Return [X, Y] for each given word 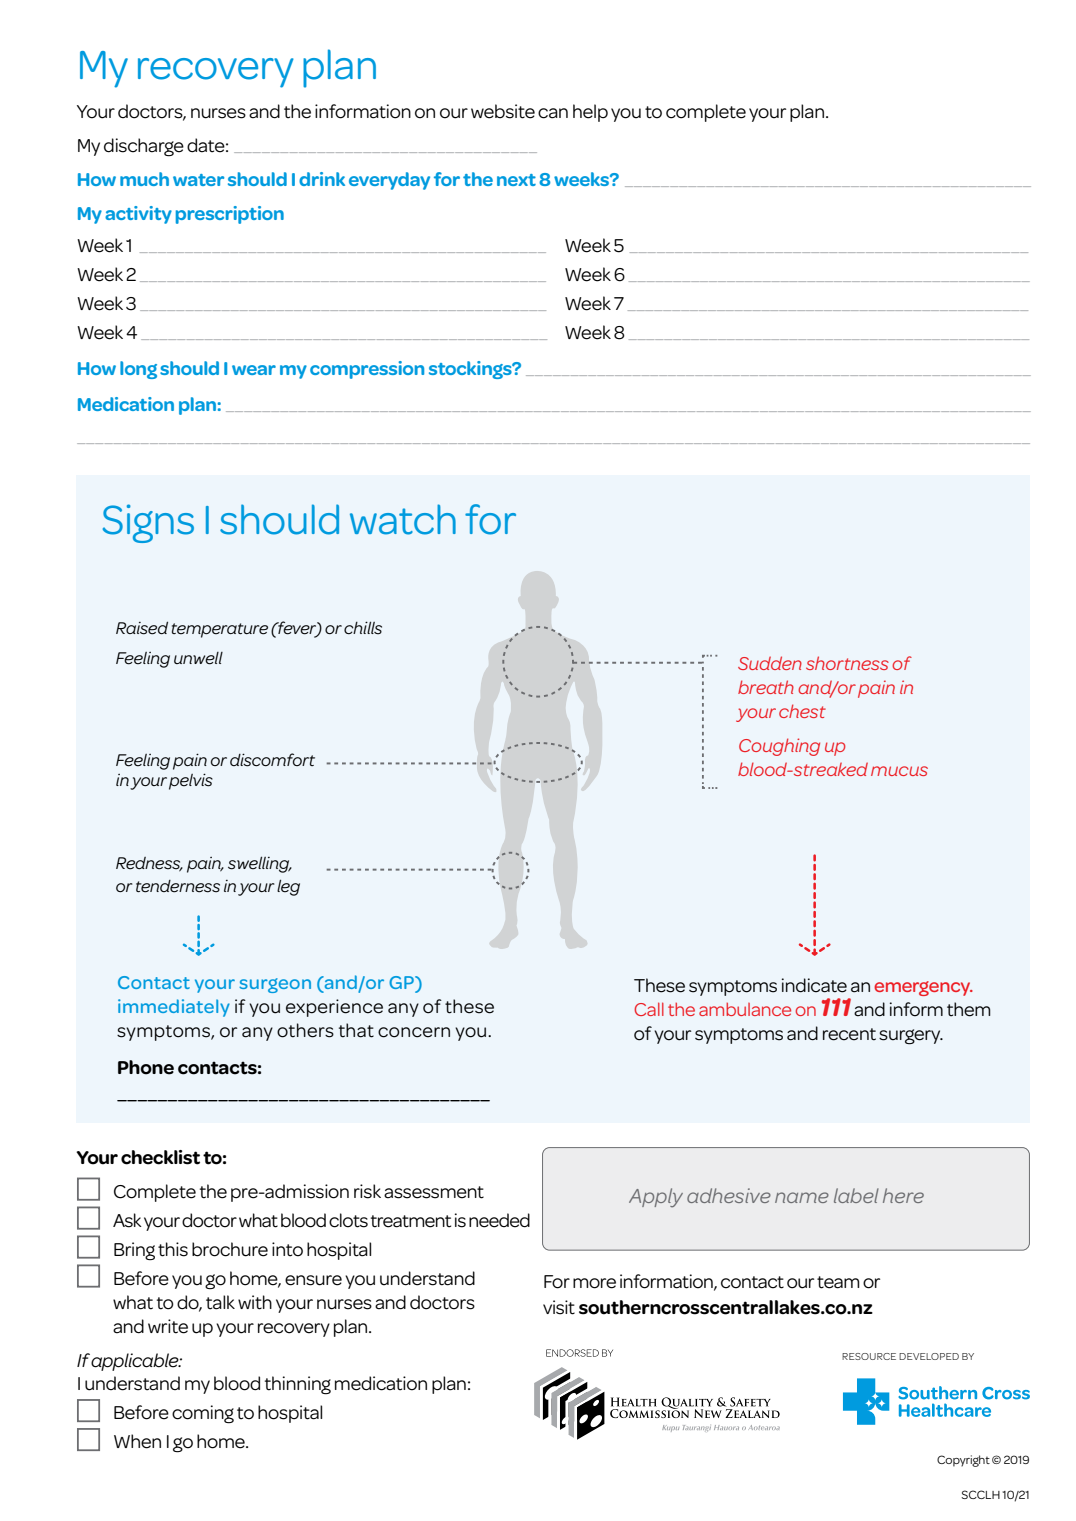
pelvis [191, 781]
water [198, 180]
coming [203, 1414]
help [590, 113]
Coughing [779, 747]
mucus [899, 771]
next [516, 180]
